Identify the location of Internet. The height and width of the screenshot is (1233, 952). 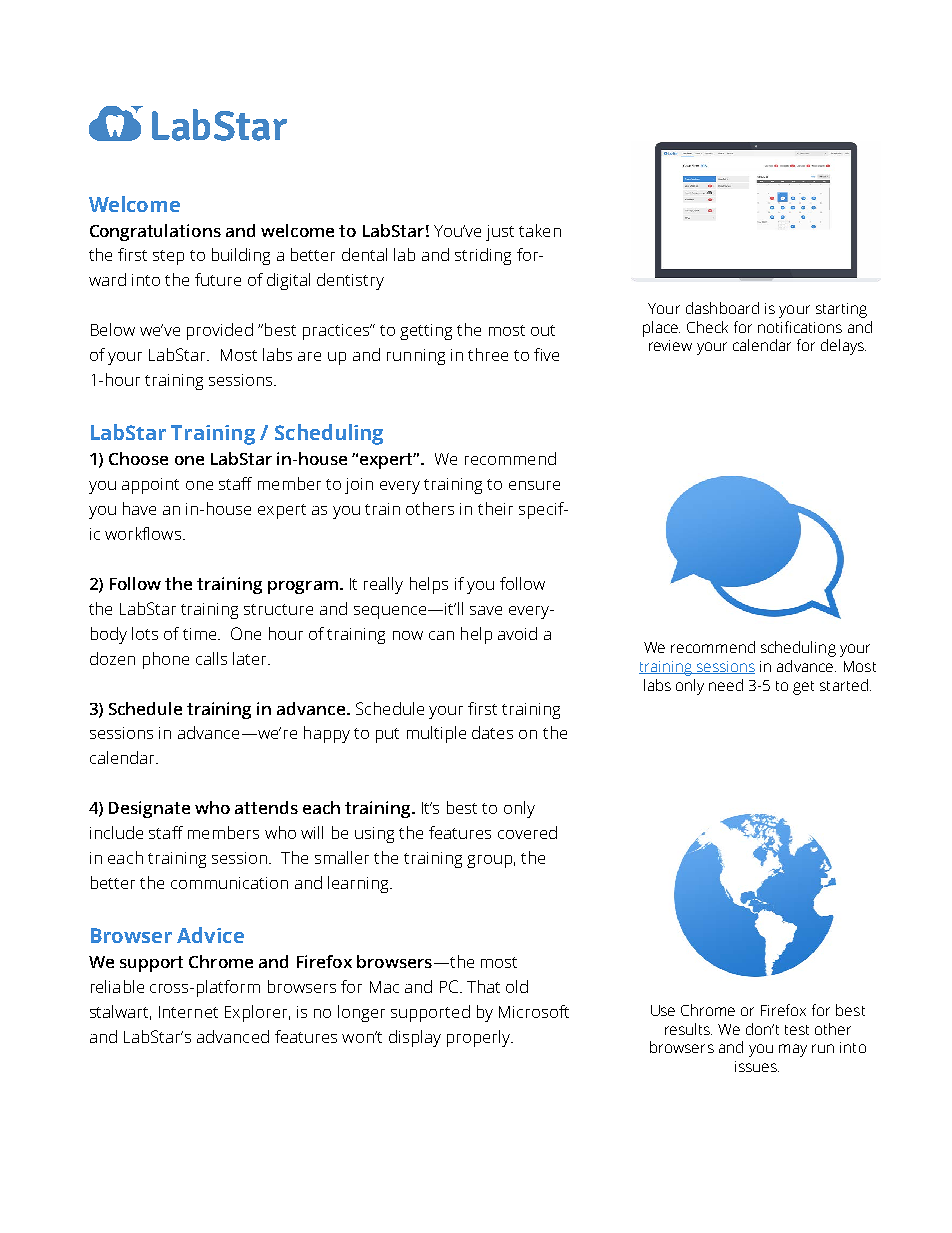
(188, 1012).
